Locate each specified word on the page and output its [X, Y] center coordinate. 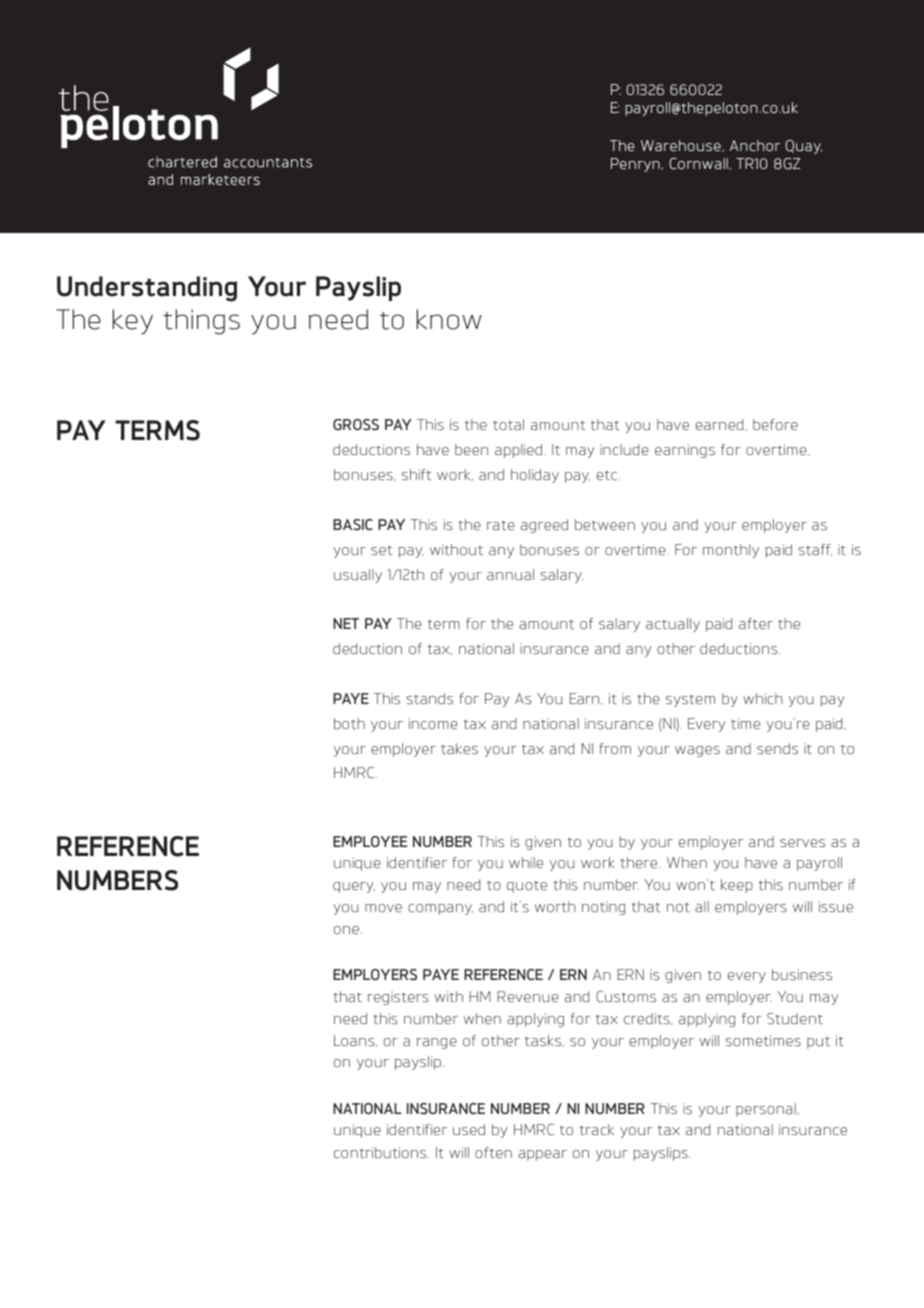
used [469, 1130]
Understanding [147, 289]
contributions [381, 1153]
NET [346, 623]
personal [767, 1110]
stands [429, 699]
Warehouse [682, 146]
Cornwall [699, 164]
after [756, 623]
